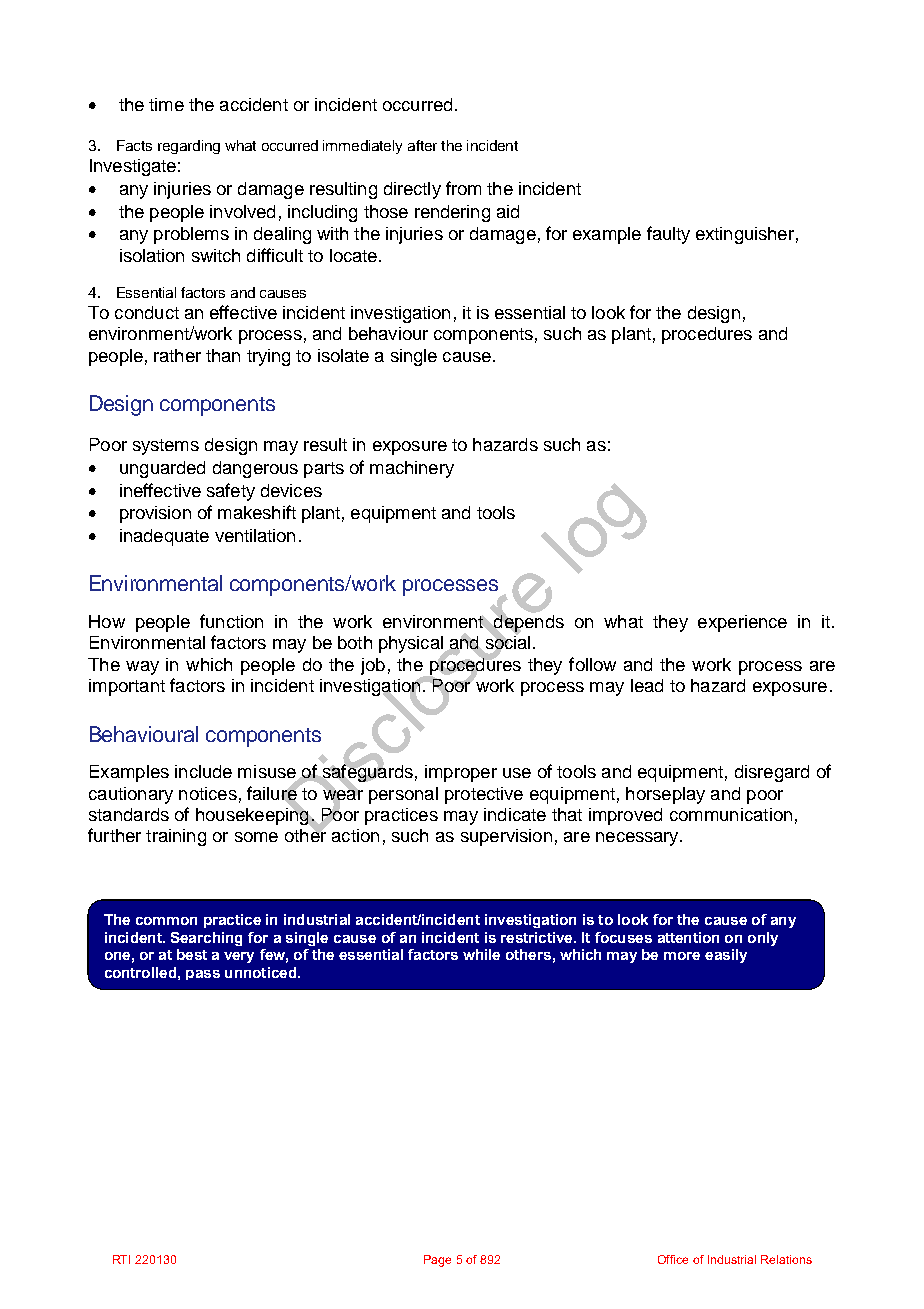  Describe the element at coordinates (673, 1259) in the page. I see `Office` at that location.
